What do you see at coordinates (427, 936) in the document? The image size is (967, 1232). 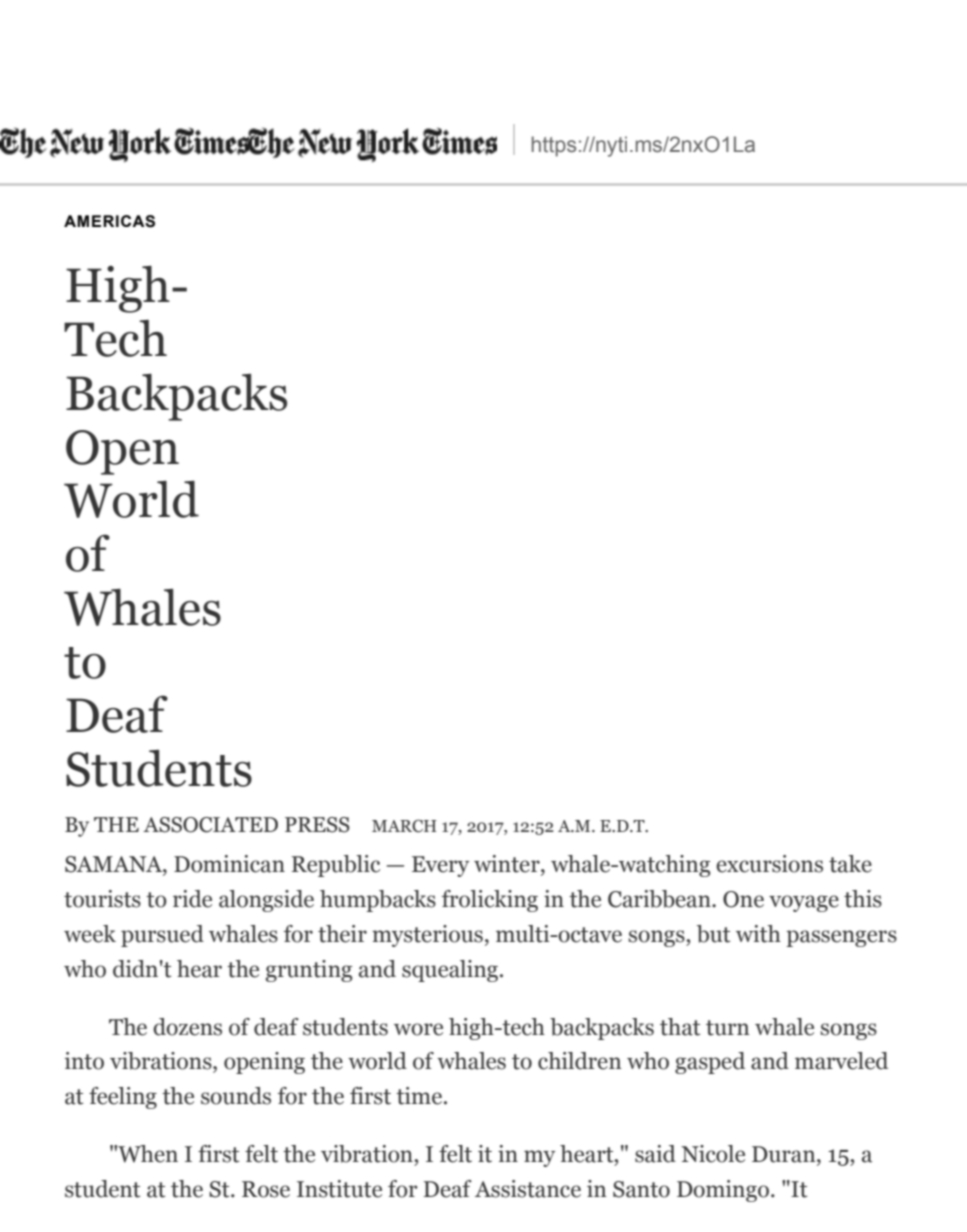 I see `mysterious` at bounding box center [427, 936].
